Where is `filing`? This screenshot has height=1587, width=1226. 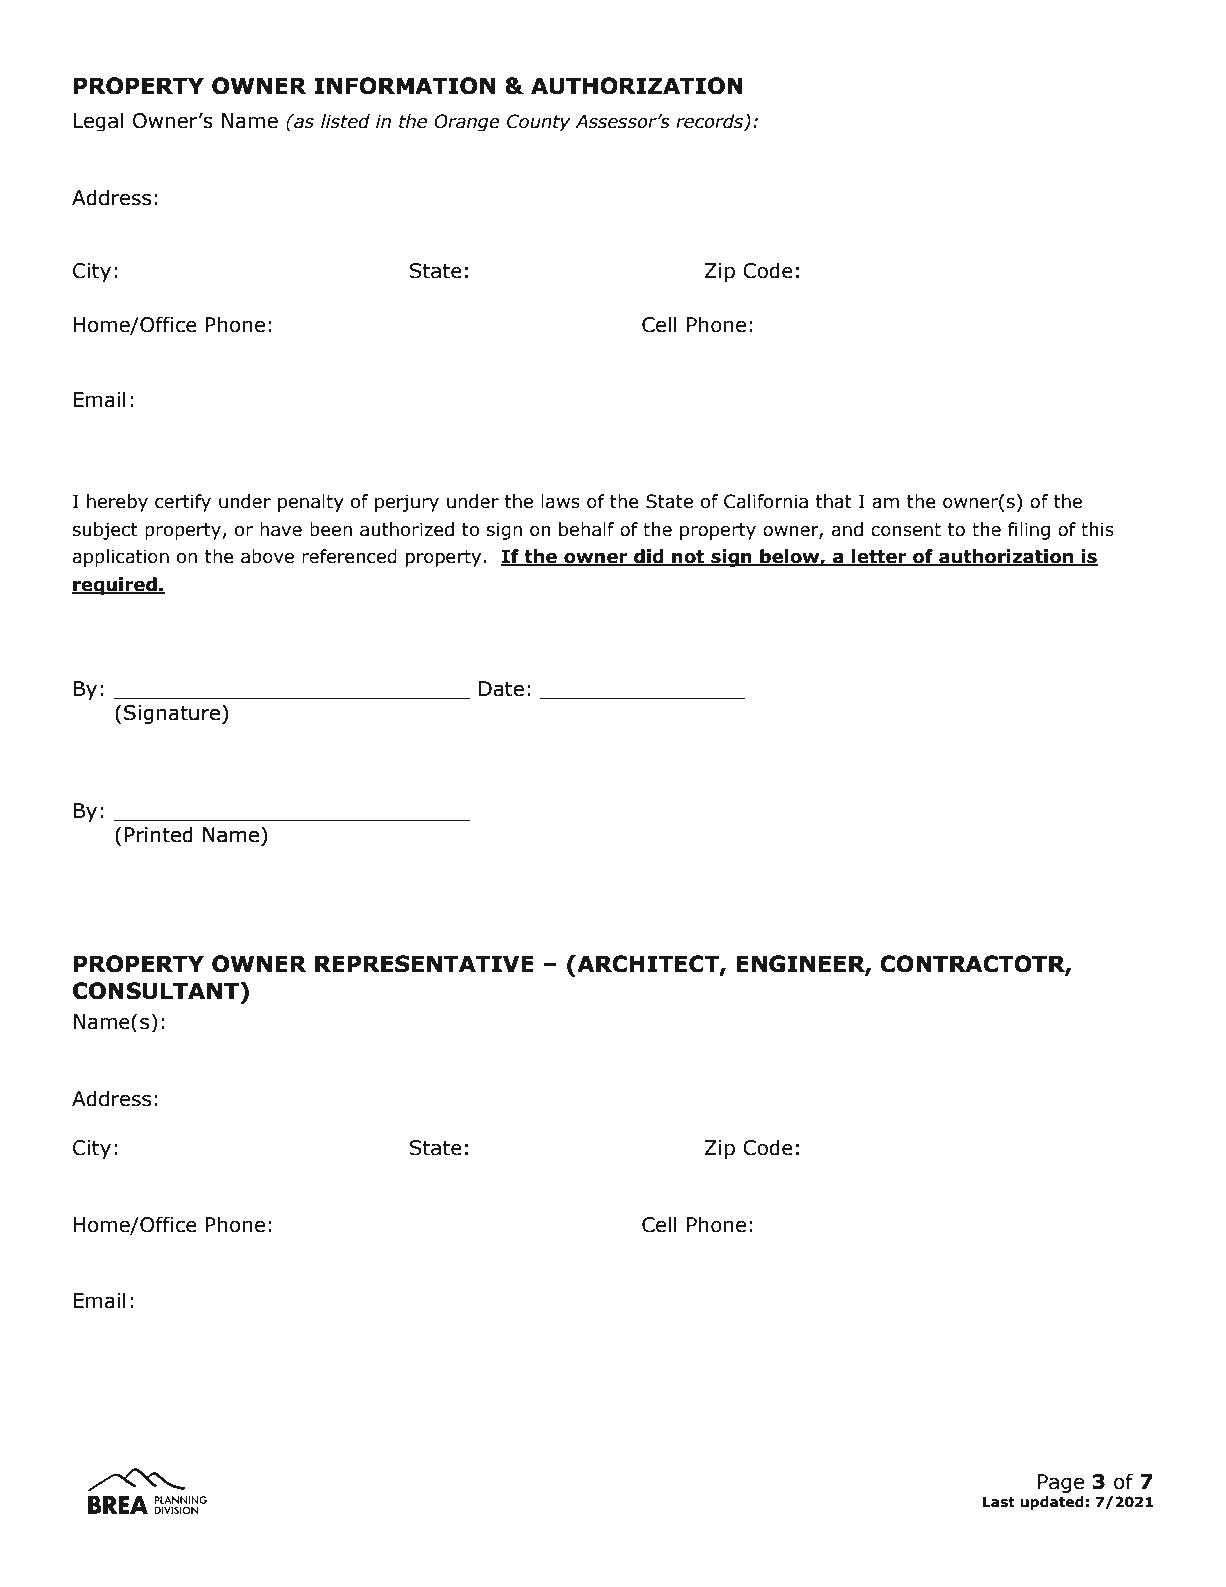 filing is located at coordinates (1029, 531).
